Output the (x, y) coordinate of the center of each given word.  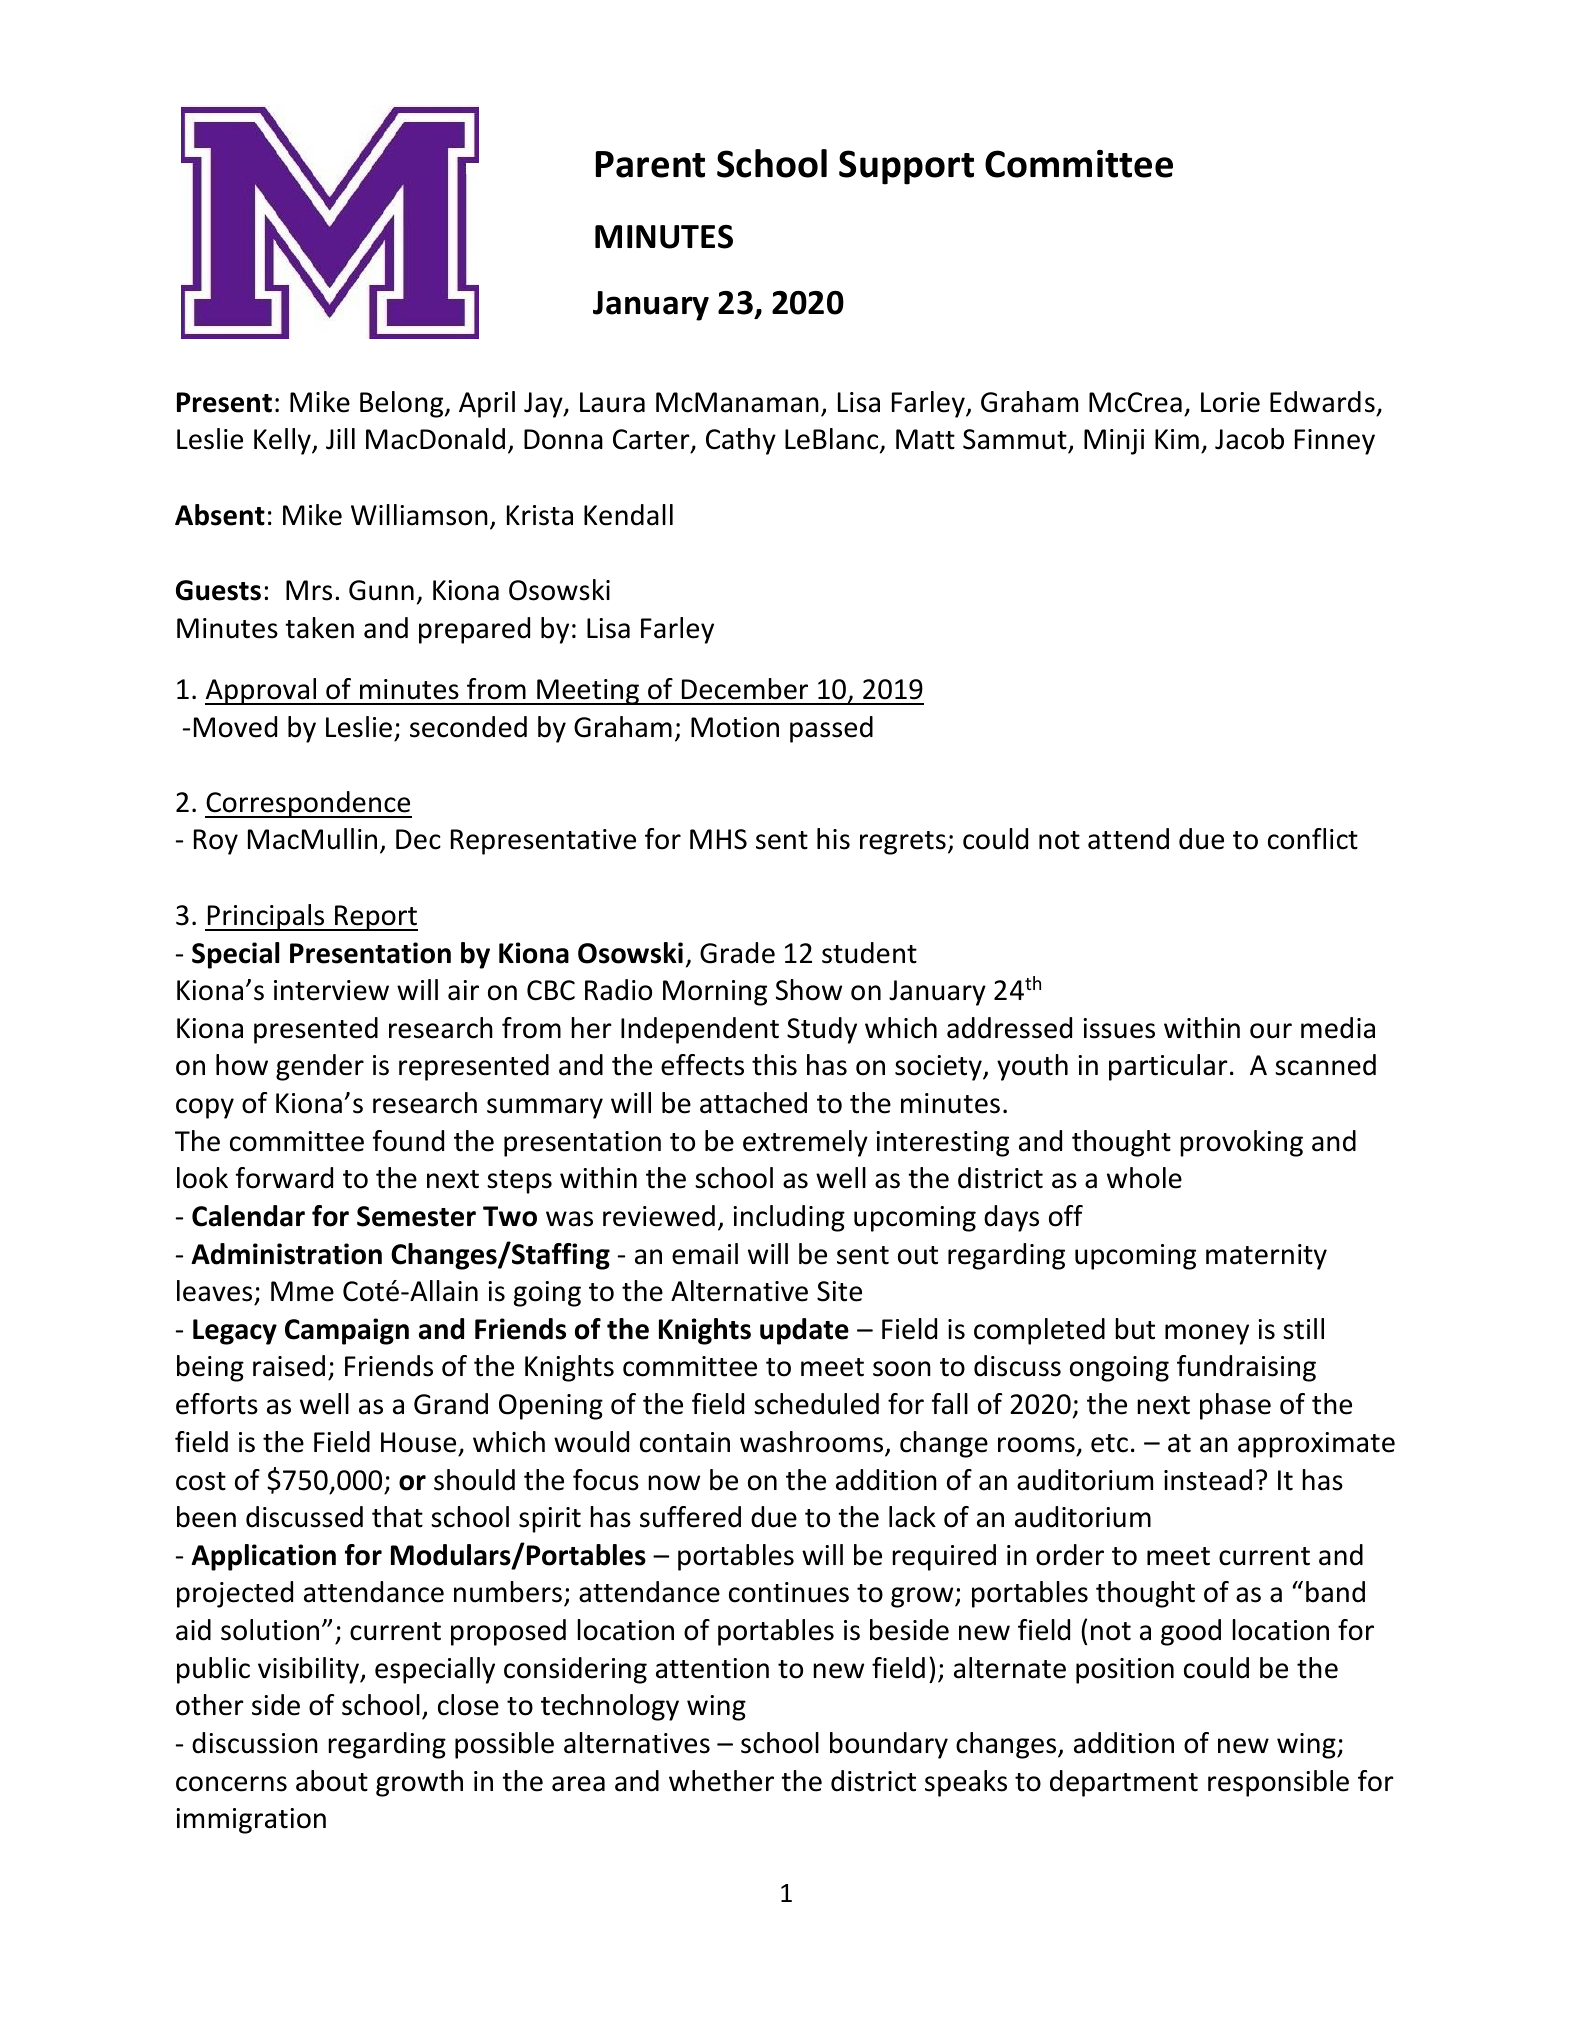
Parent (650, 164)
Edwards (1322, 402)
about (332, 1781)
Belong (403, 404)
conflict (1313, 839)
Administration (286, 1254)
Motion (735, 727)
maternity (1266, 1257)
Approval (262, 691)
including (789, 1218)
